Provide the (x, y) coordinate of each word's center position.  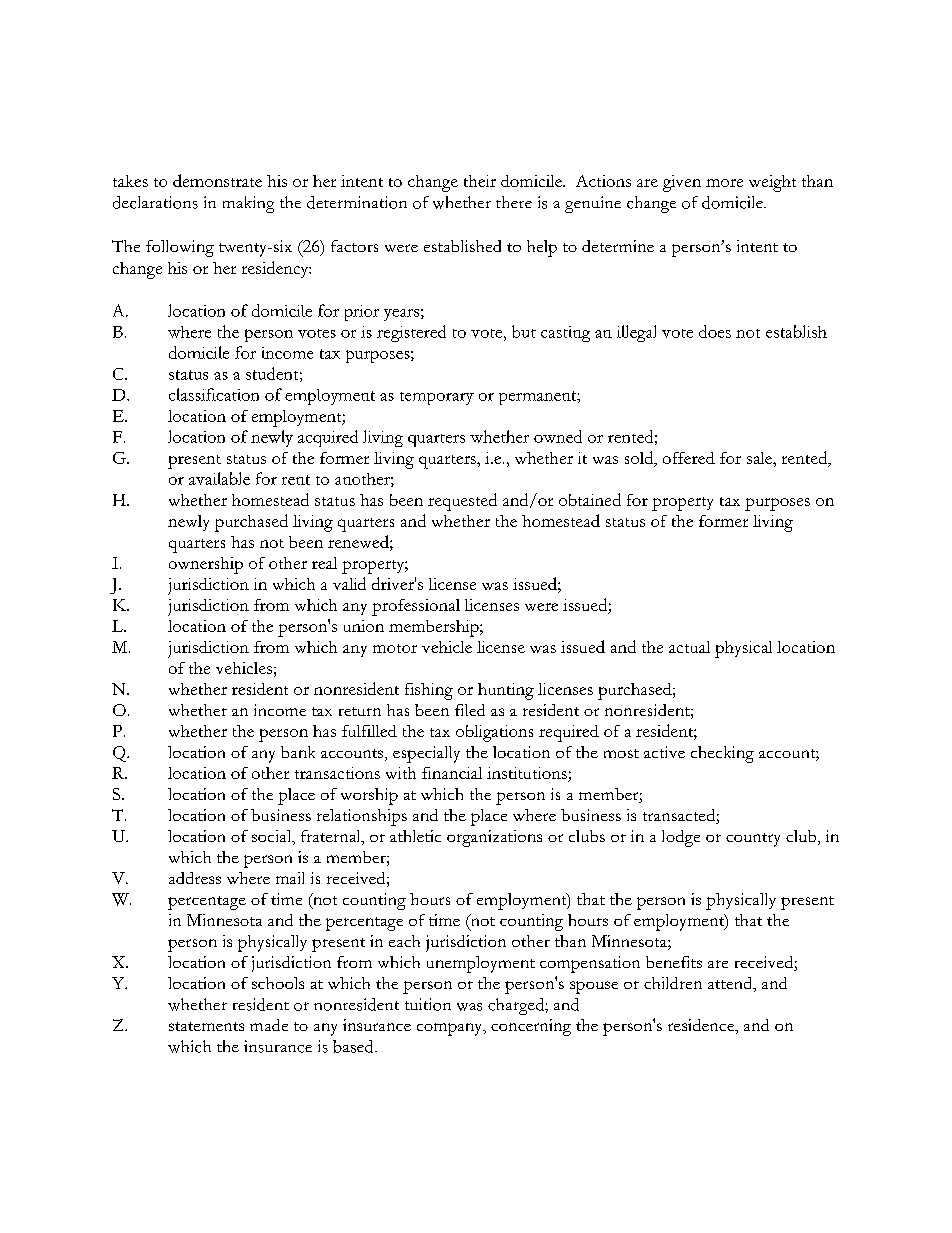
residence (702, 1025)
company (451, 1029)
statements (206, 1026)
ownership (206, 565)
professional (416, 607)
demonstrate (217, 180)
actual (689, 647)
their (480, 181)
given (682, 183)
